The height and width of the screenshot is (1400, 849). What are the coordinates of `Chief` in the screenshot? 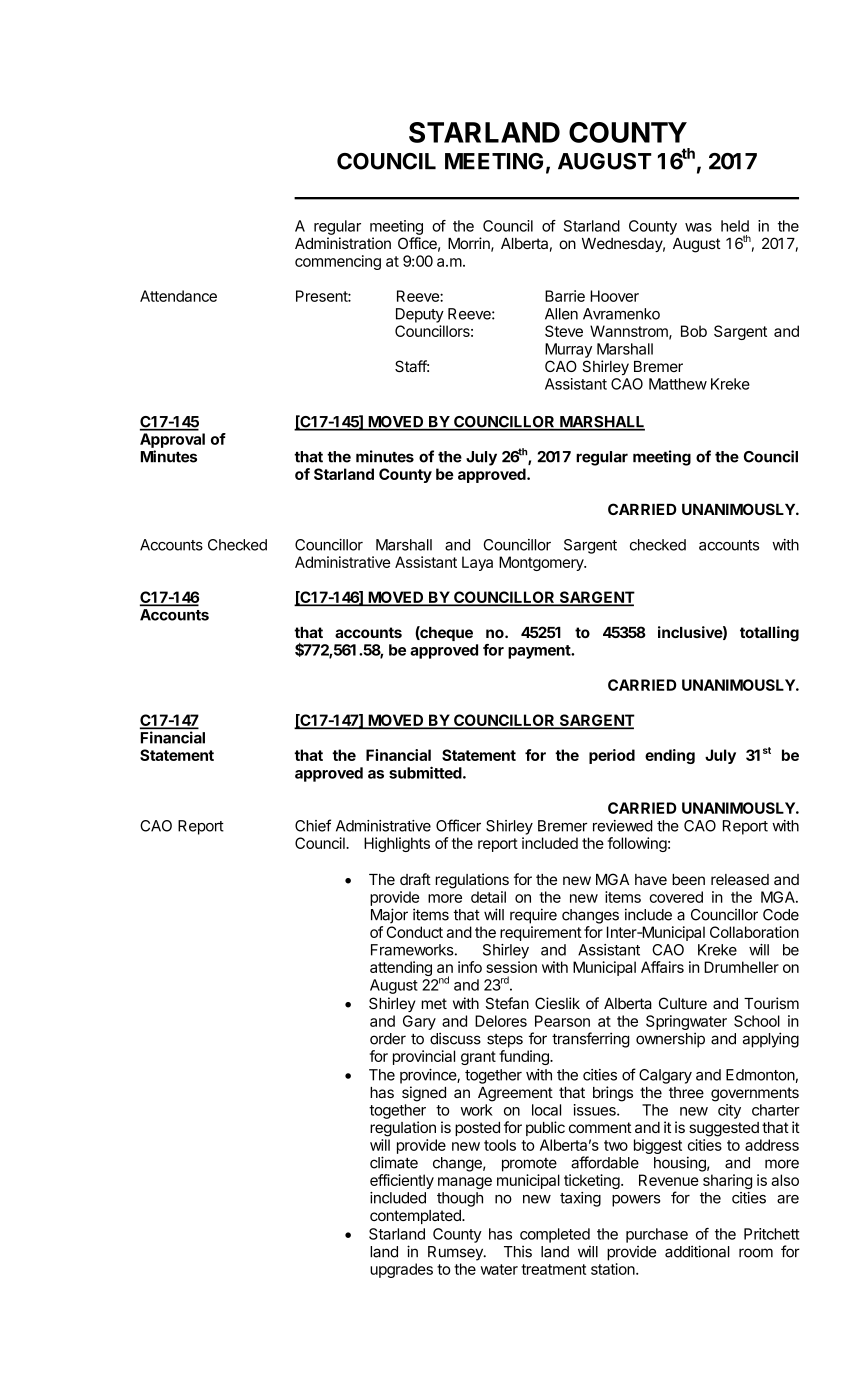 It's located at (313, 825).
